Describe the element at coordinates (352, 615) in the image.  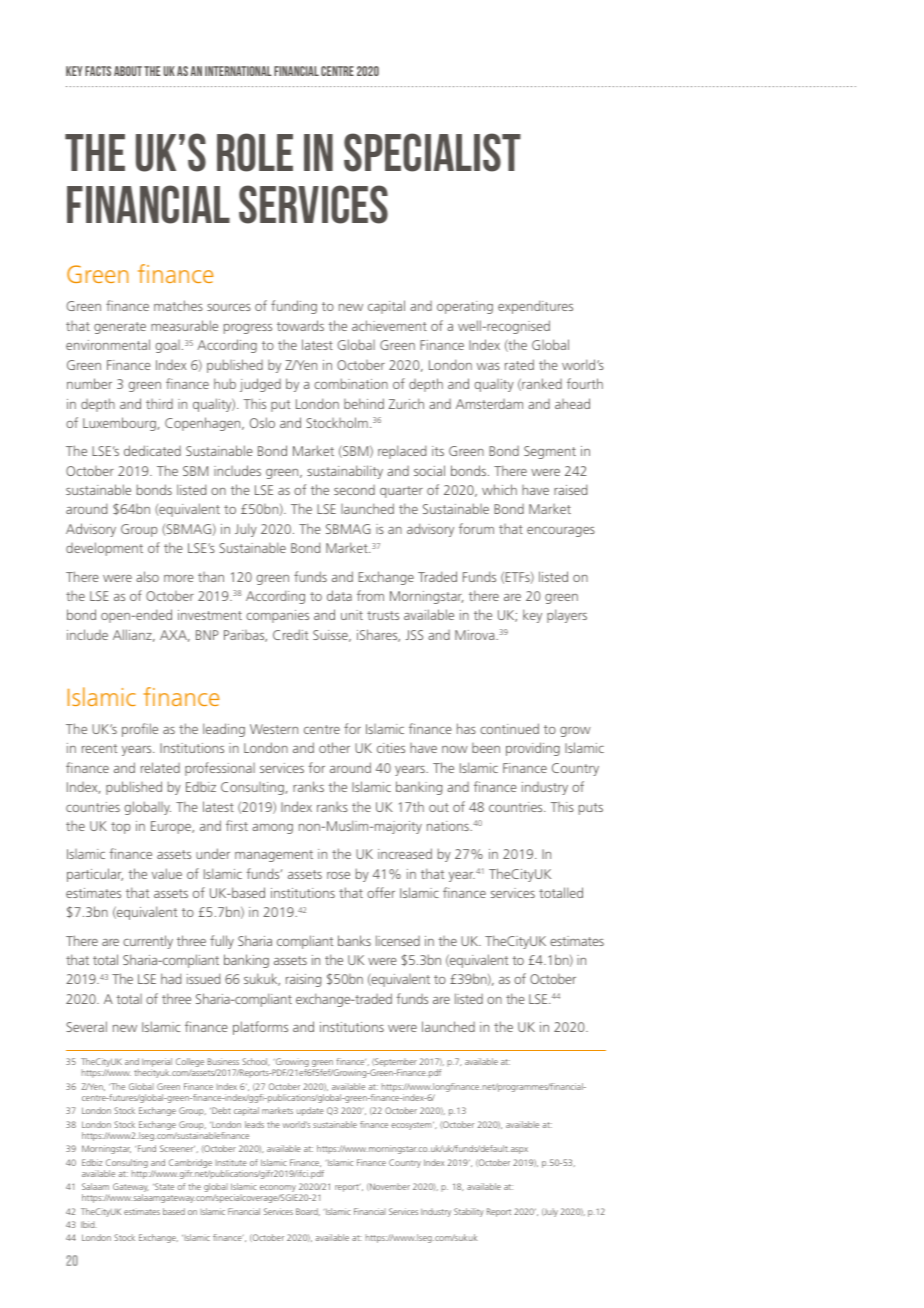
I see `unit` at that location.
